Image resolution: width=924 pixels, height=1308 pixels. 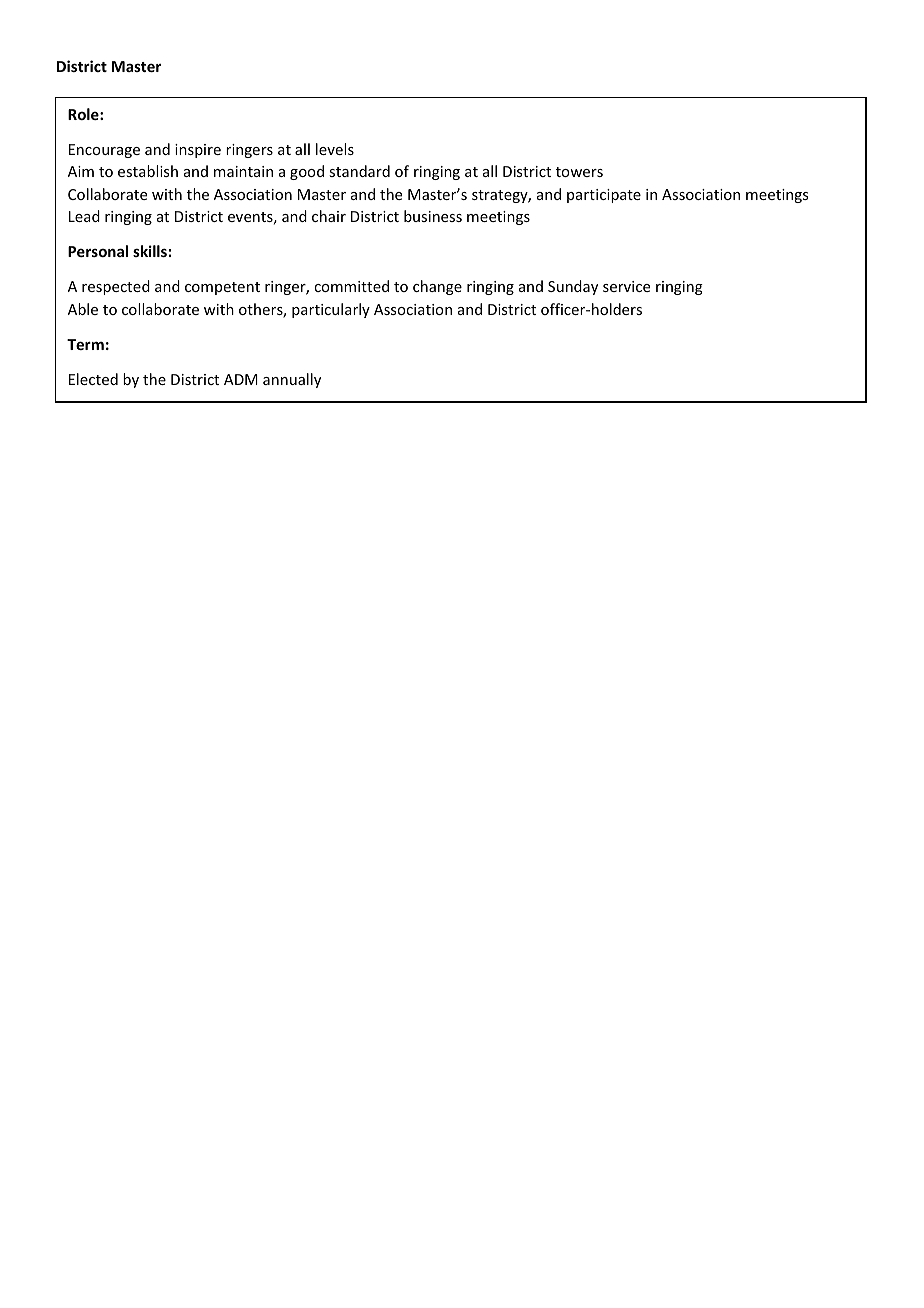 I want to click on chair, so click(x=329, y=216).
